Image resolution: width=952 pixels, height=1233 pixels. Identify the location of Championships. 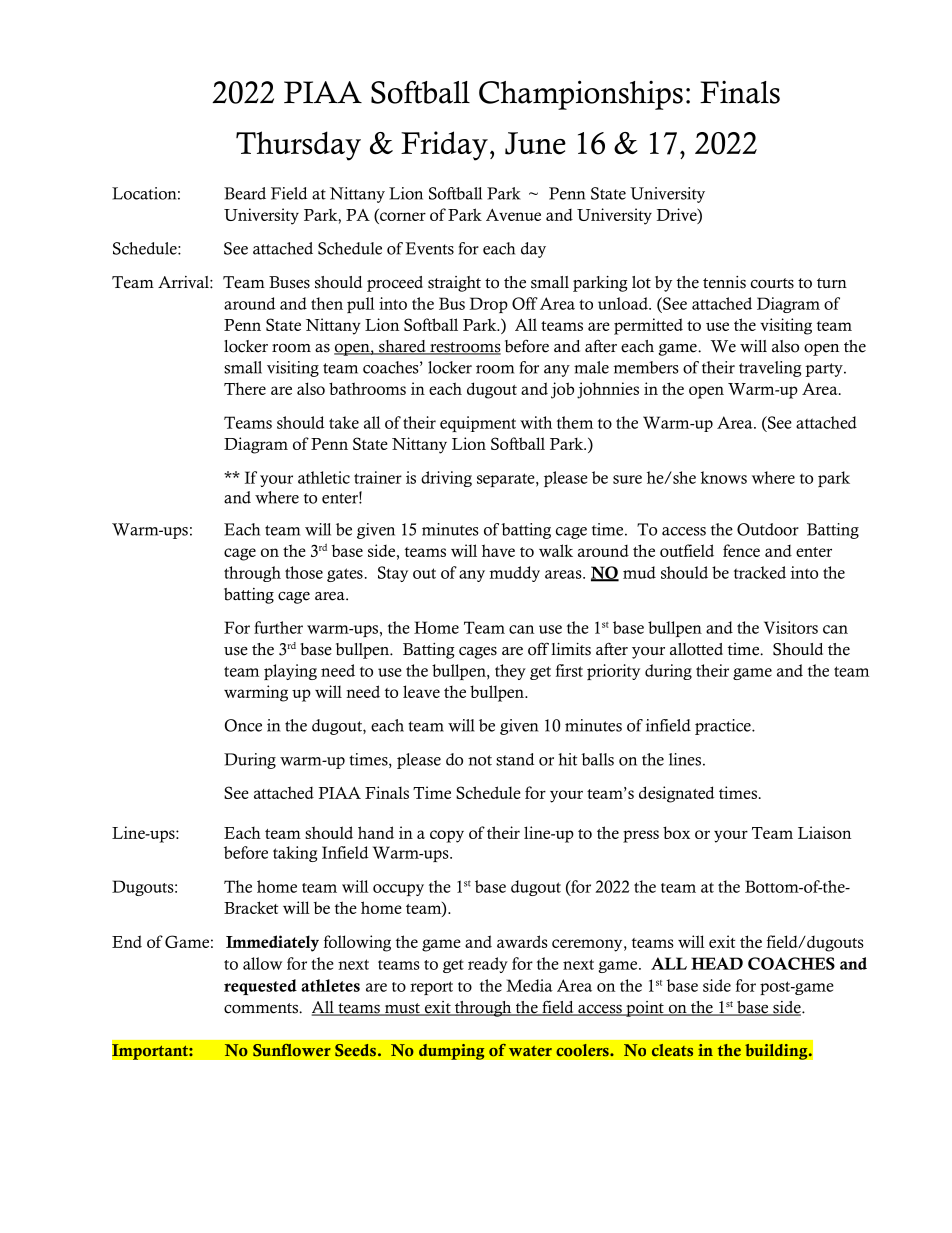
(581, 95).
